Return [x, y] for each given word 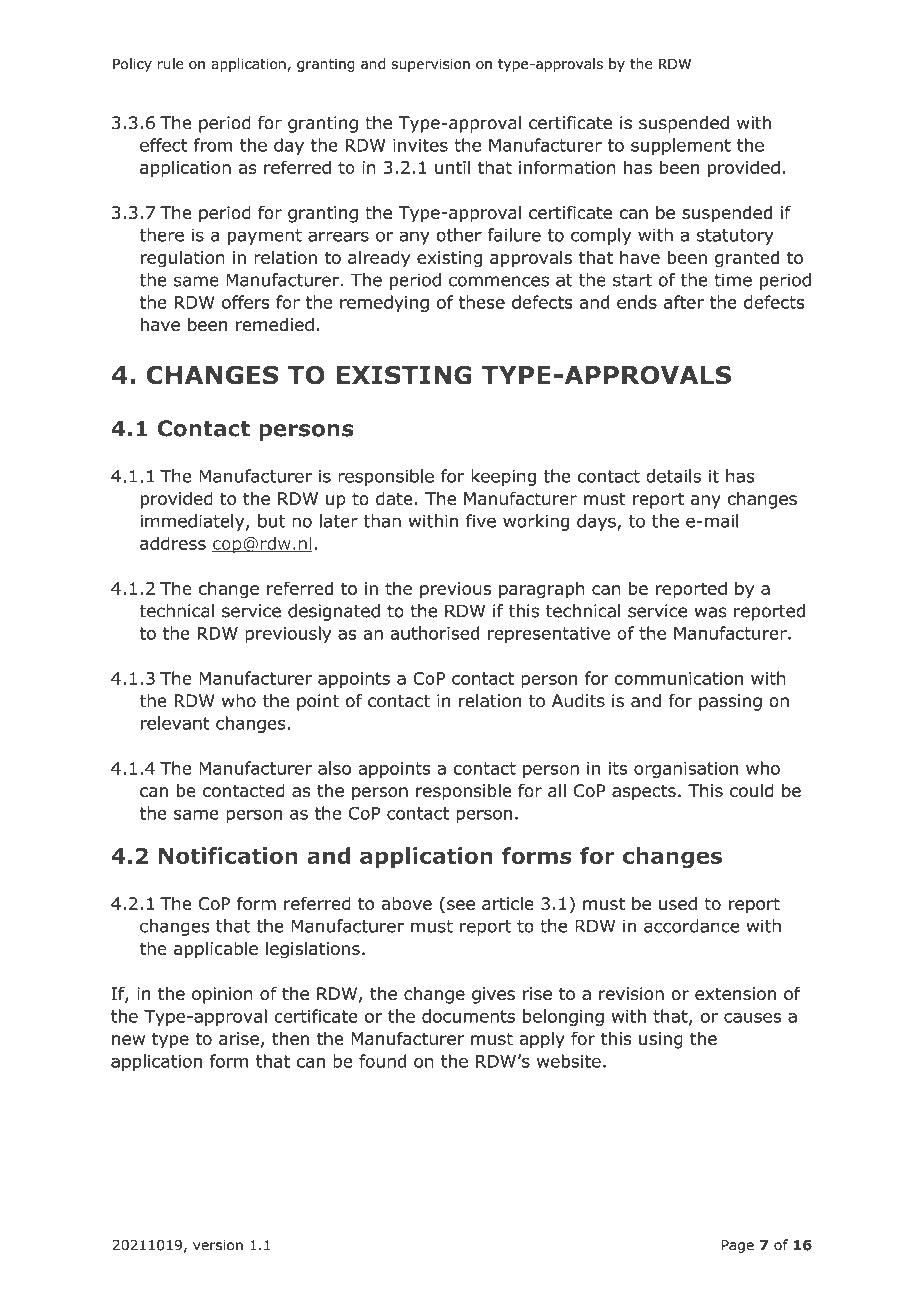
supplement [681, 146]
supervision [431, 65]
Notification [228, 855]
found [382, 1061]
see [461, 905]
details [673, 476]
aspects [644, 793]
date [394, 499]
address [173, 543]
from [213, 145]
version [218, 1245]
